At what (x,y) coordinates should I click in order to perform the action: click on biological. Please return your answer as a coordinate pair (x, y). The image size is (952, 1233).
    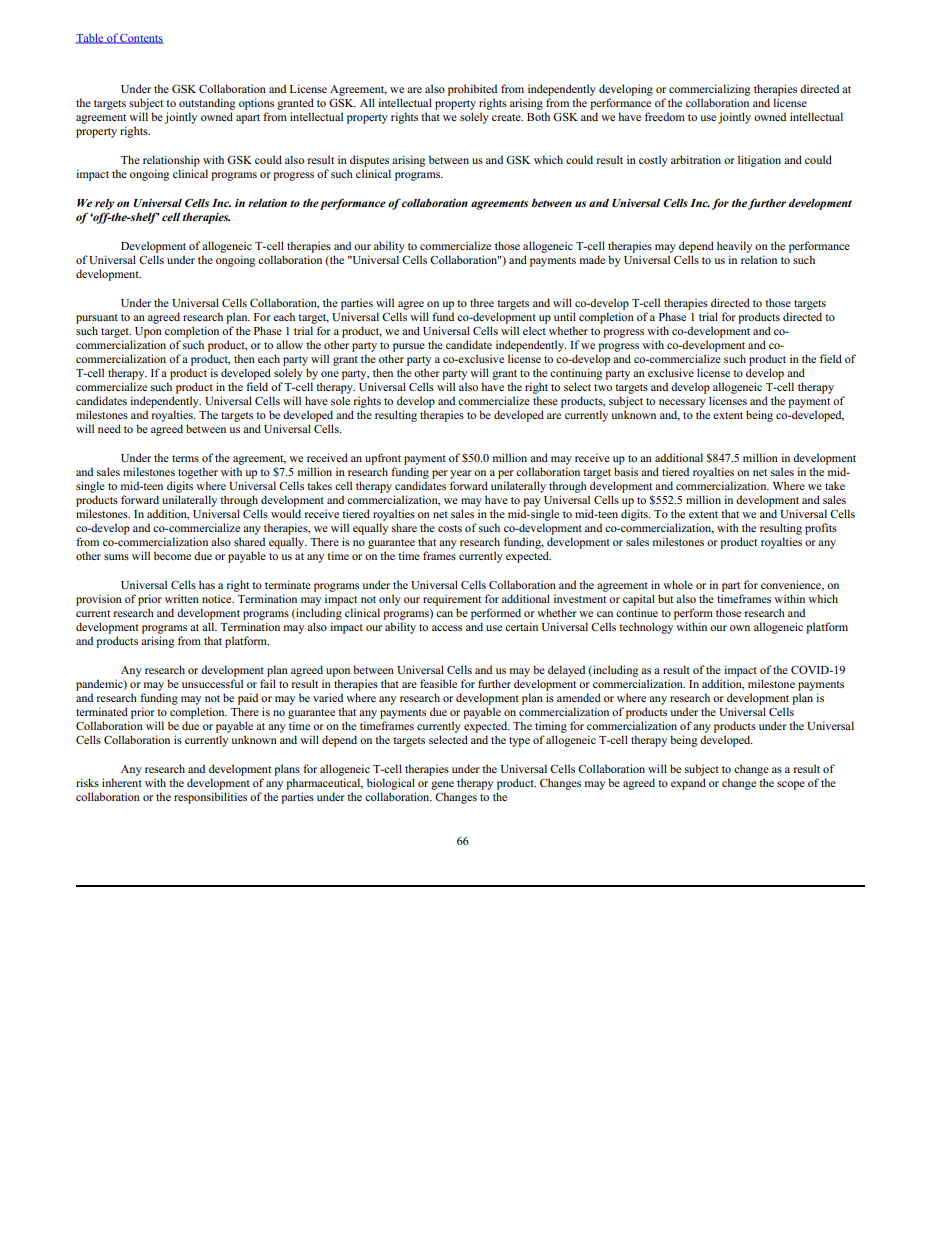
    Looking at the image, I should click on (391, 784).
